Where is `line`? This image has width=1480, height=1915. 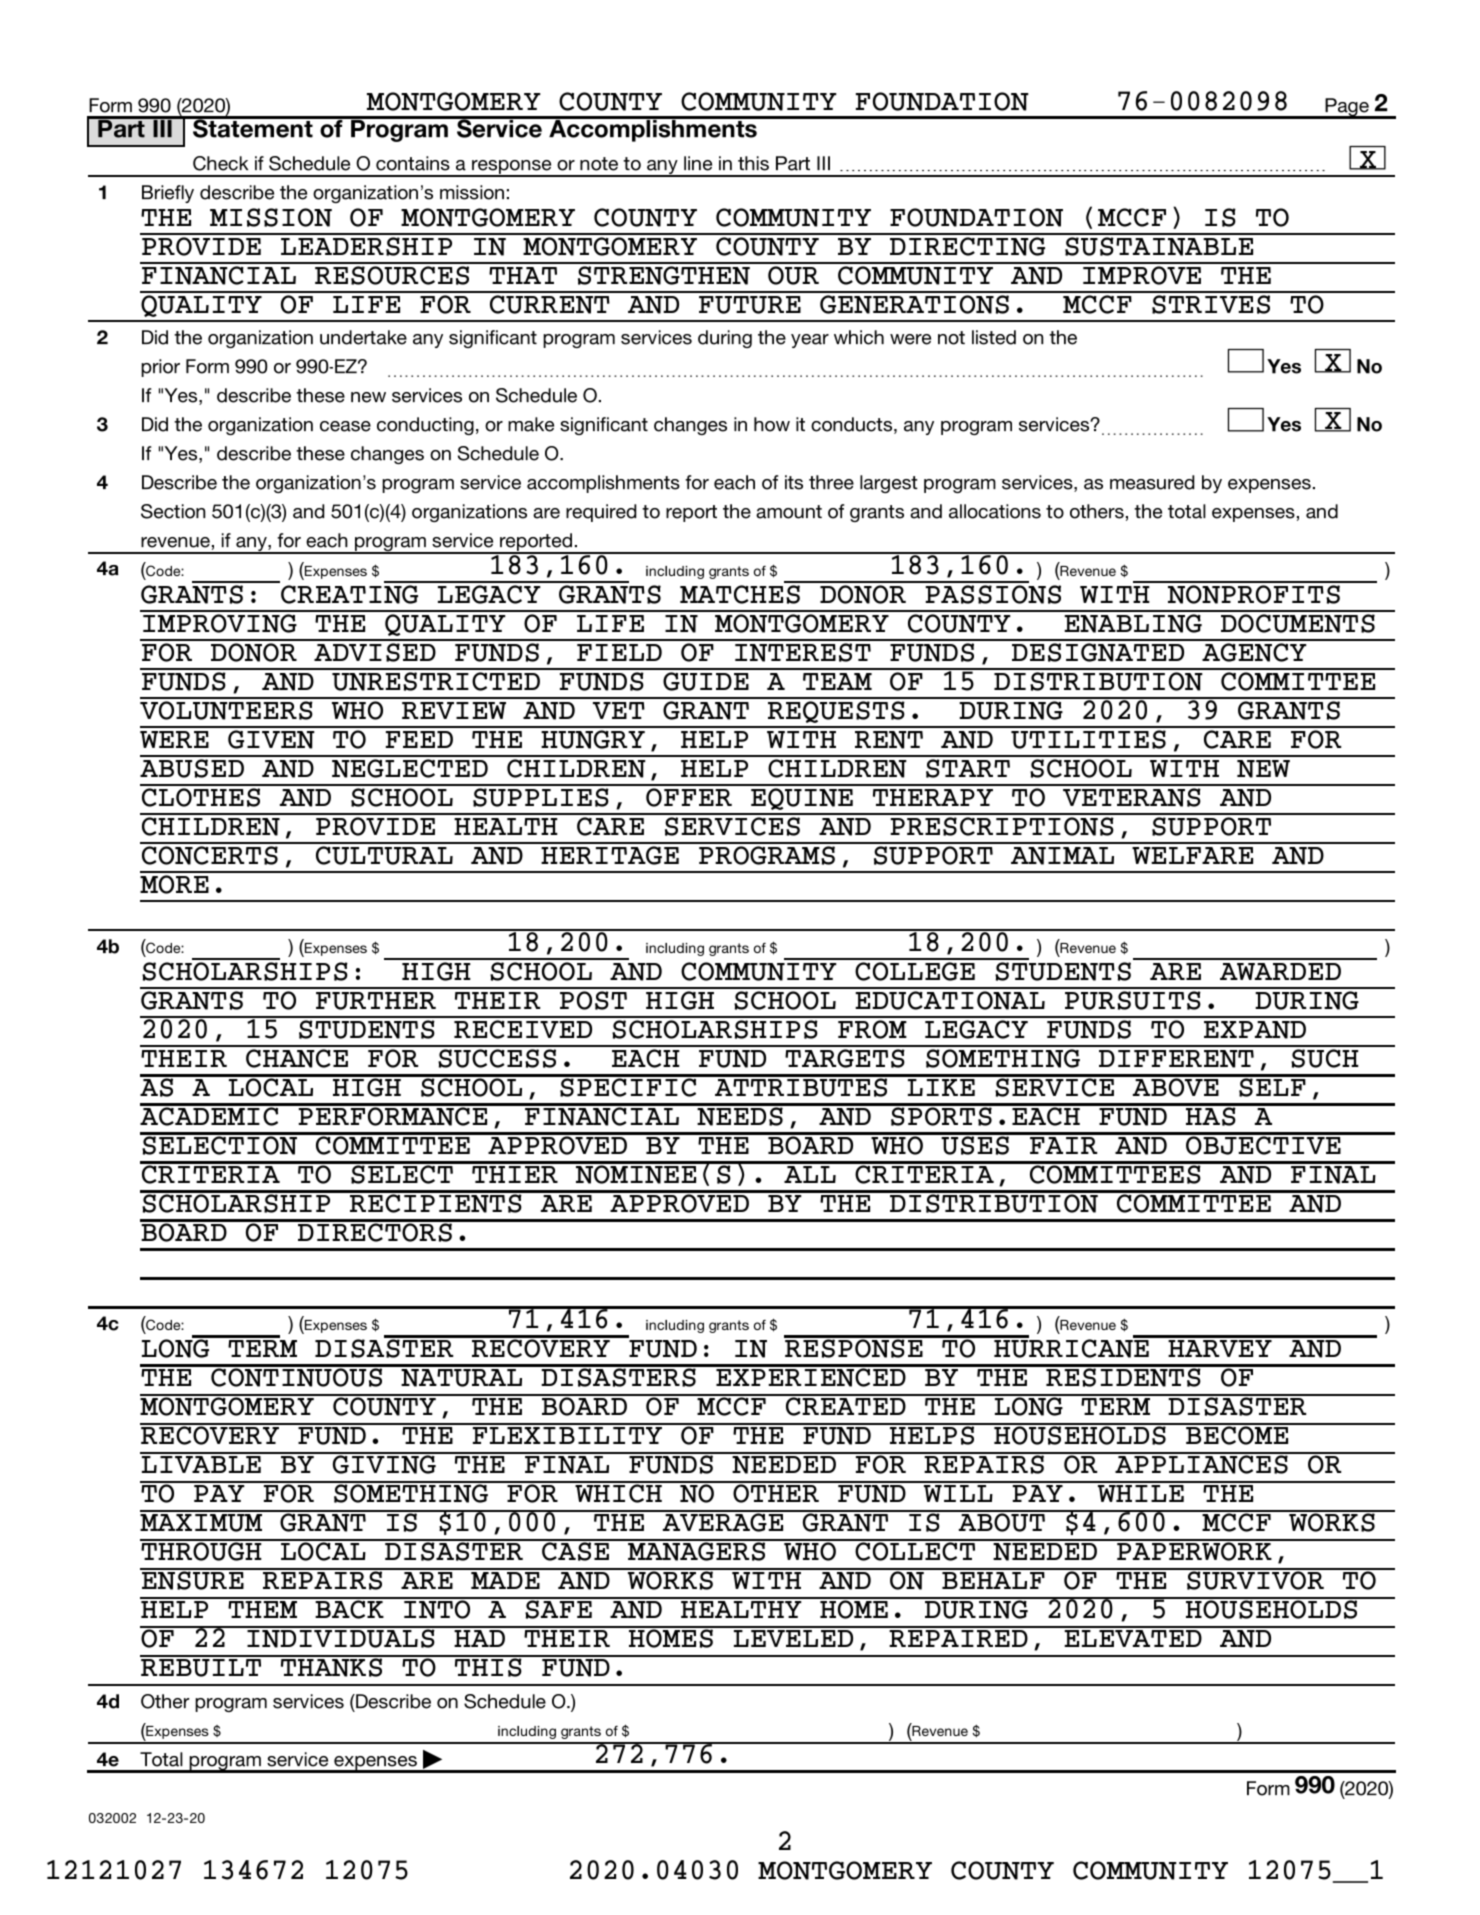
line is located at coordinates (698, 163).
